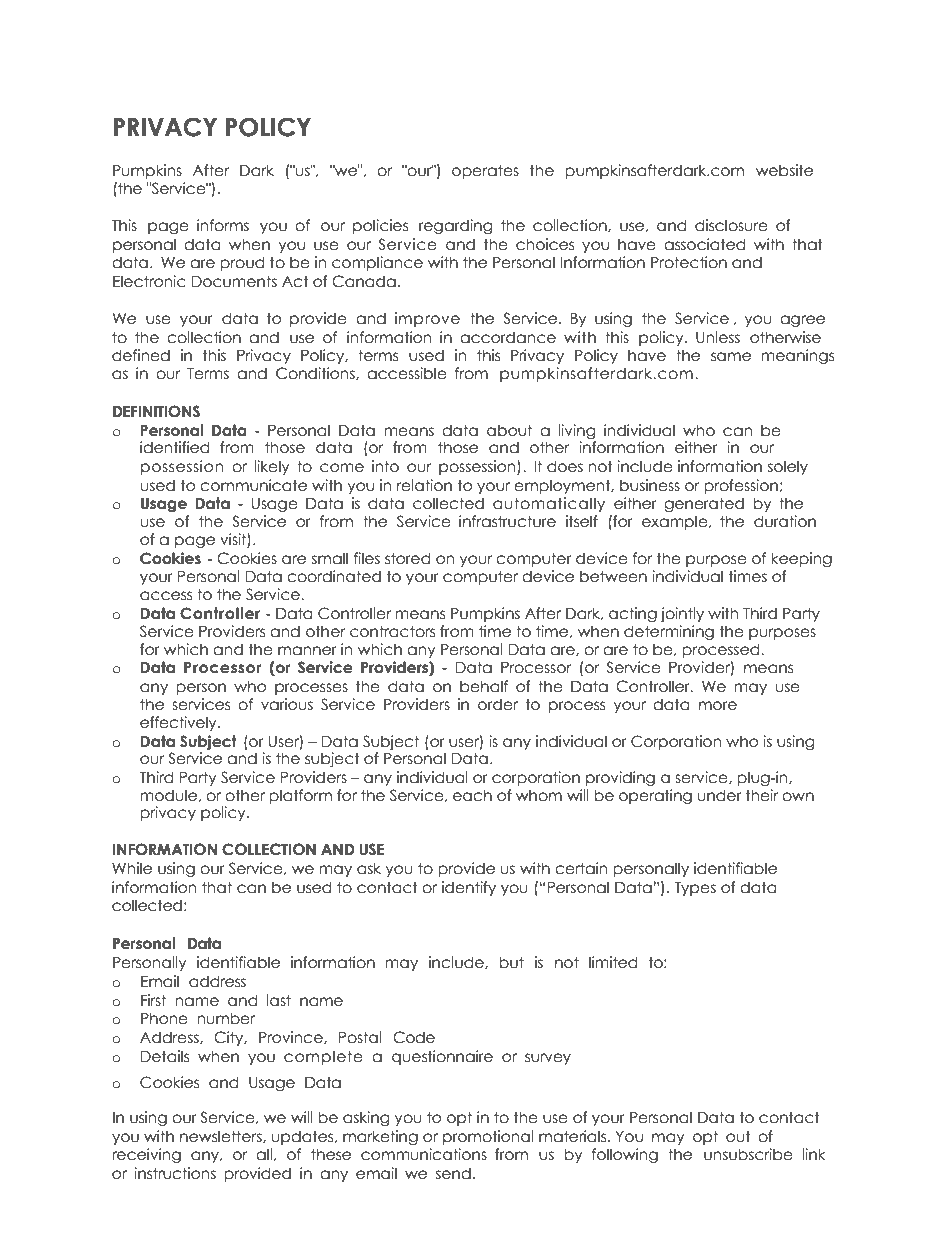  I want to click on module, so click(169, 795).
